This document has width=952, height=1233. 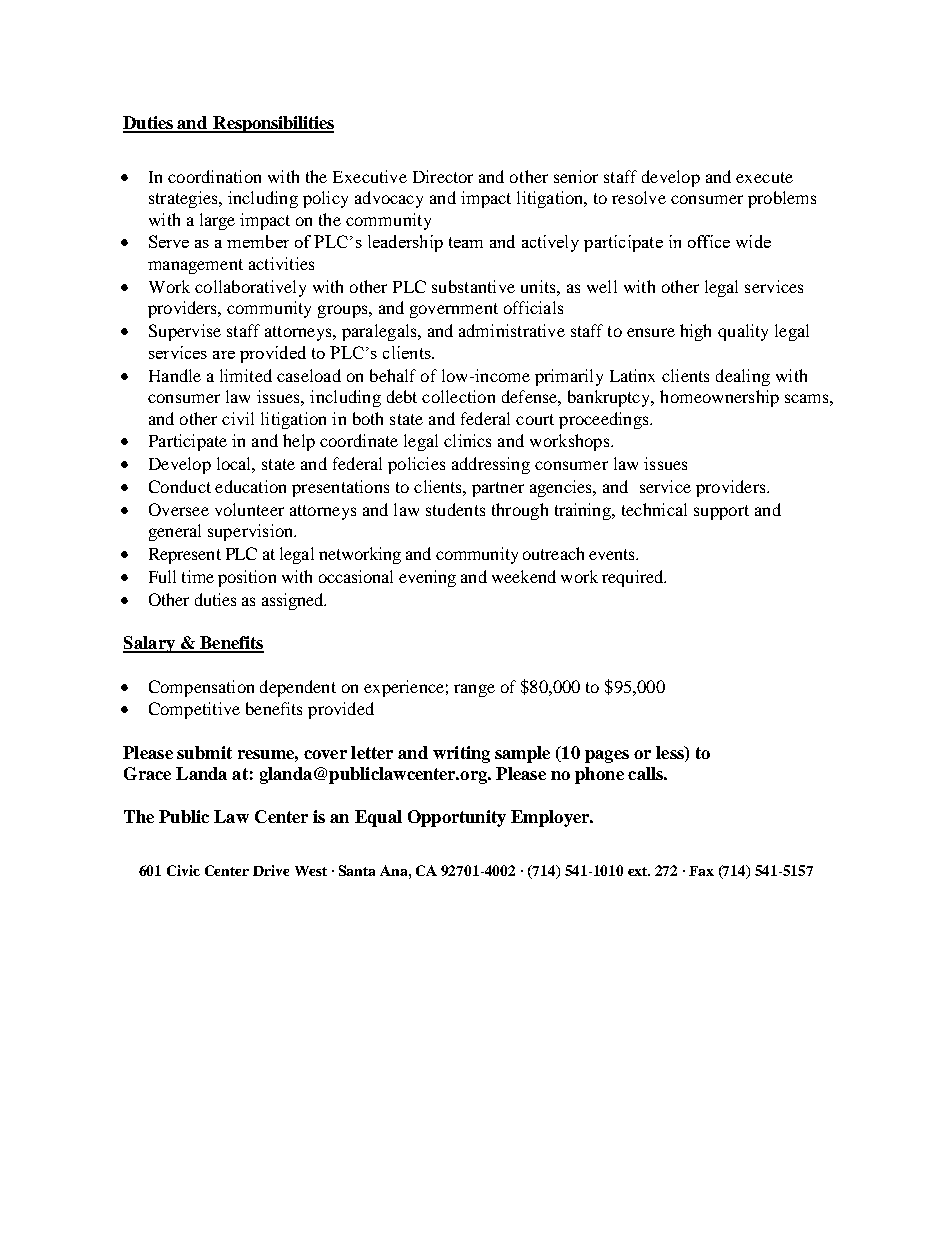 What do you see at coordinates (454, 310) in the document?
I see `government` at bounding box center [454, 310].
